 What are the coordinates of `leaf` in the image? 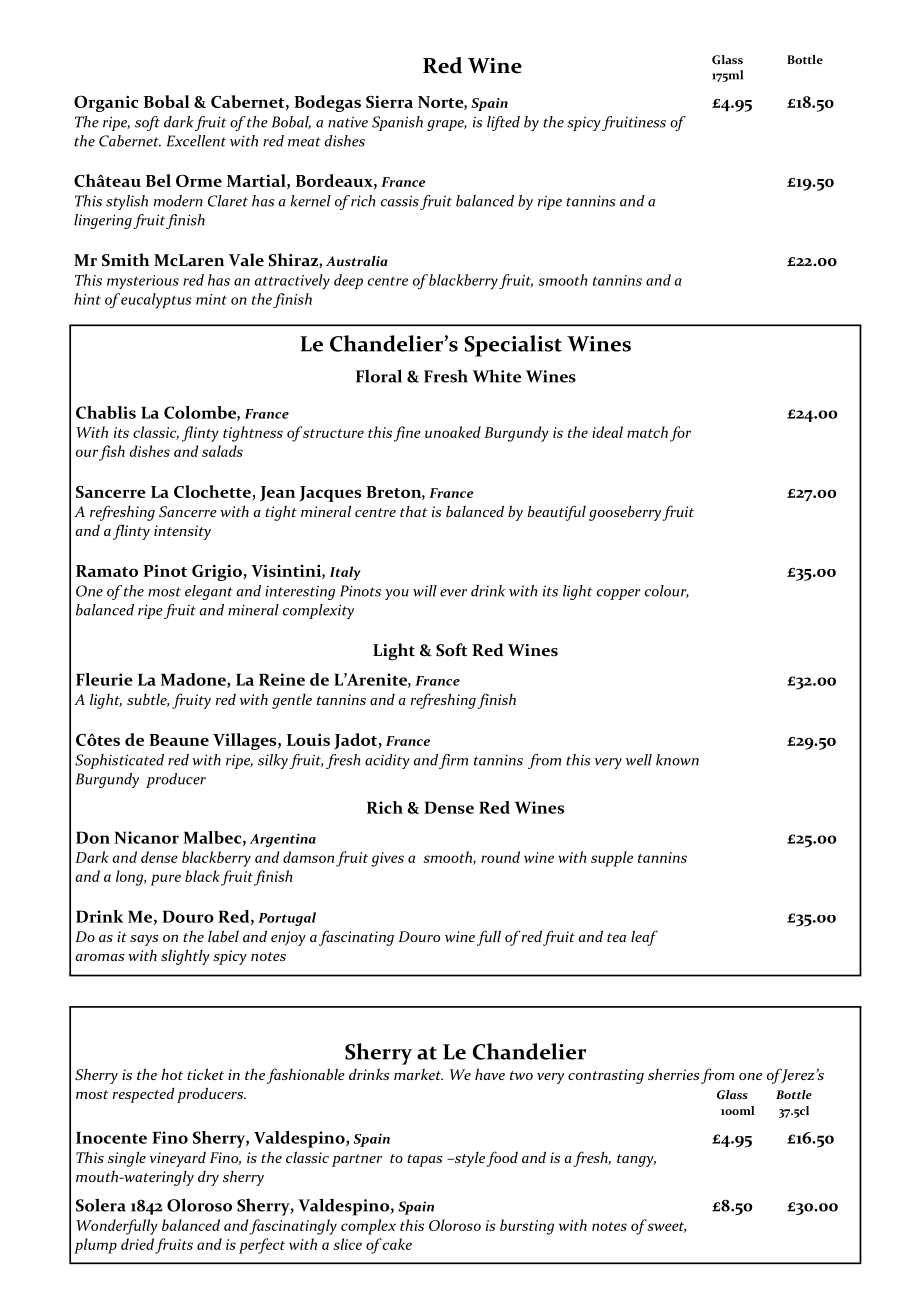 It's located at (644, 938).
